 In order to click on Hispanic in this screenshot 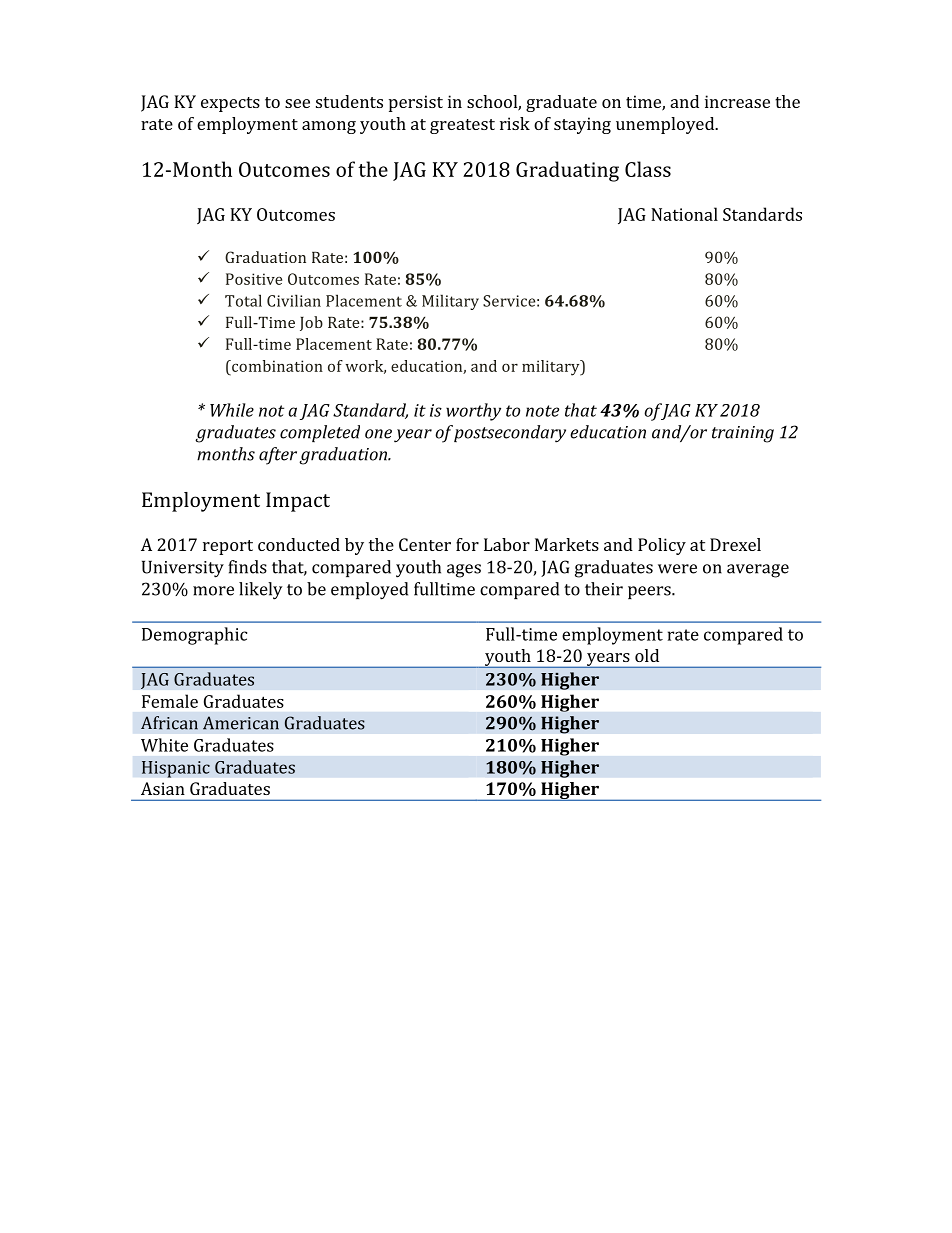, I will do `click(176, 769)`.
